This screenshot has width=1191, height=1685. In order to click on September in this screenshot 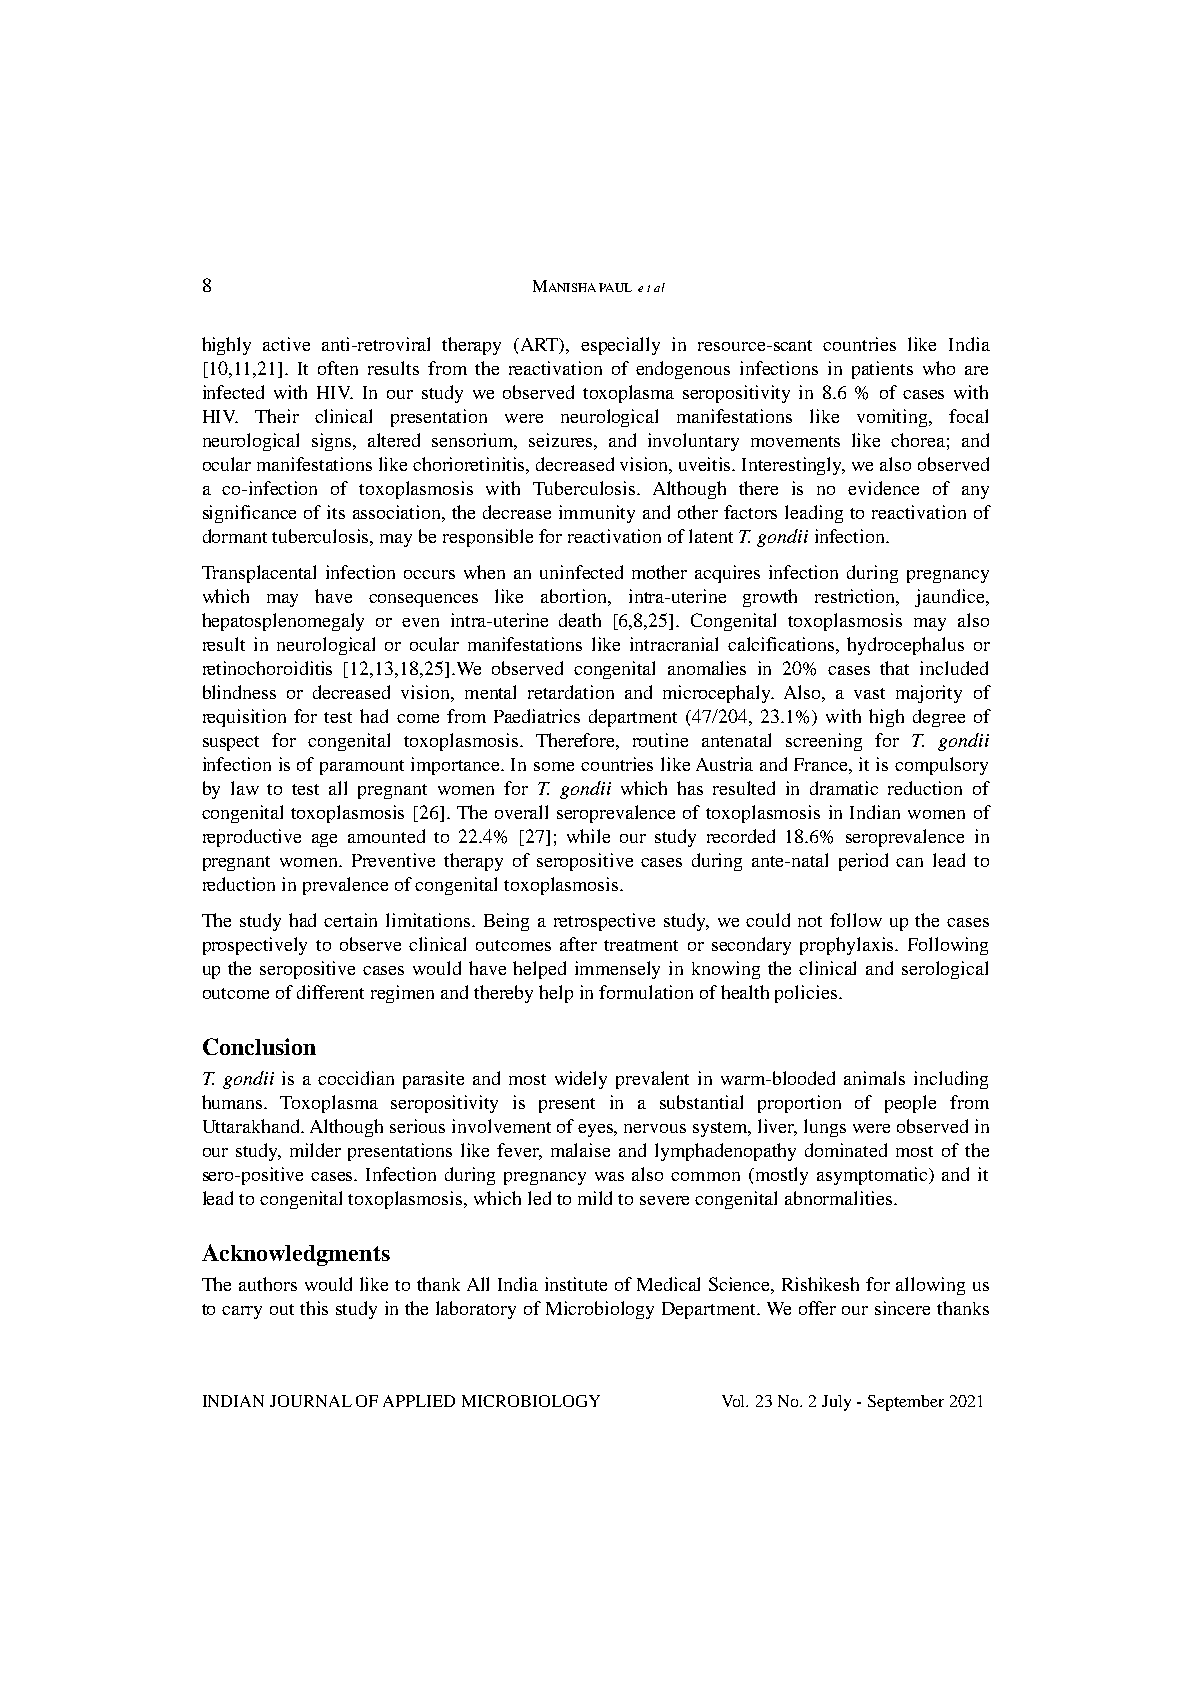, I will do `click(906, 1403)`.
